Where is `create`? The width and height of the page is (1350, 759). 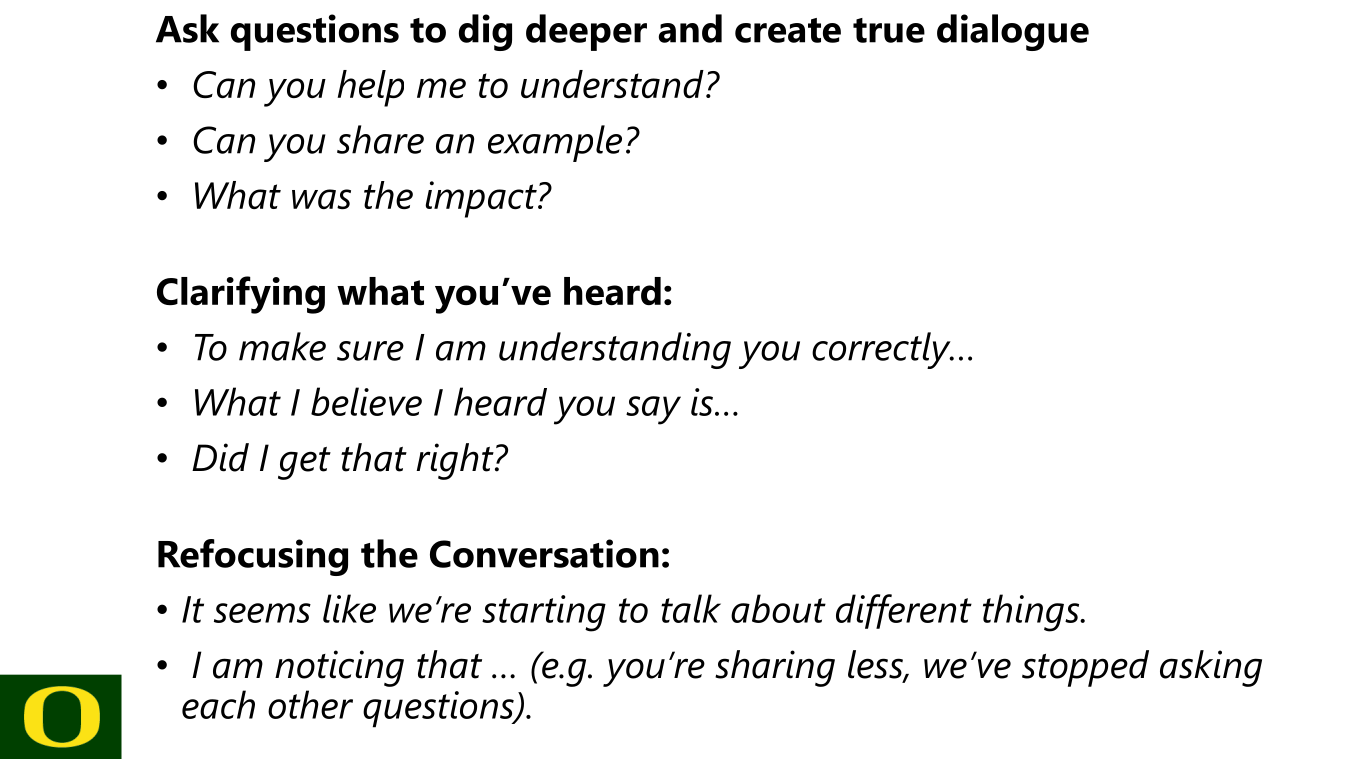
create is located at coordinates (788, 30).
